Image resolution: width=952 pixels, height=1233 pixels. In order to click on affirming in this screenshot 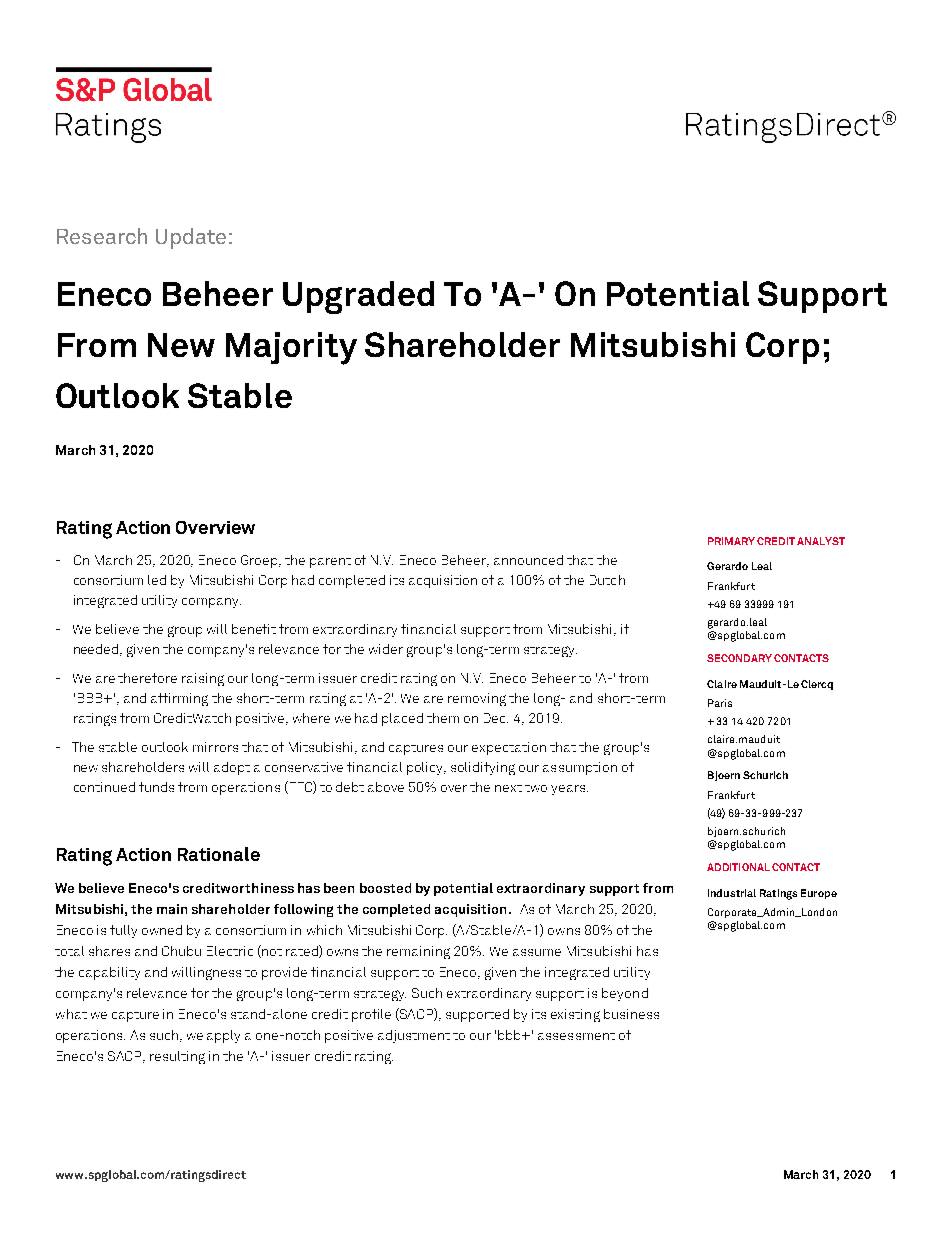, I will do `click(179, 699)`.
